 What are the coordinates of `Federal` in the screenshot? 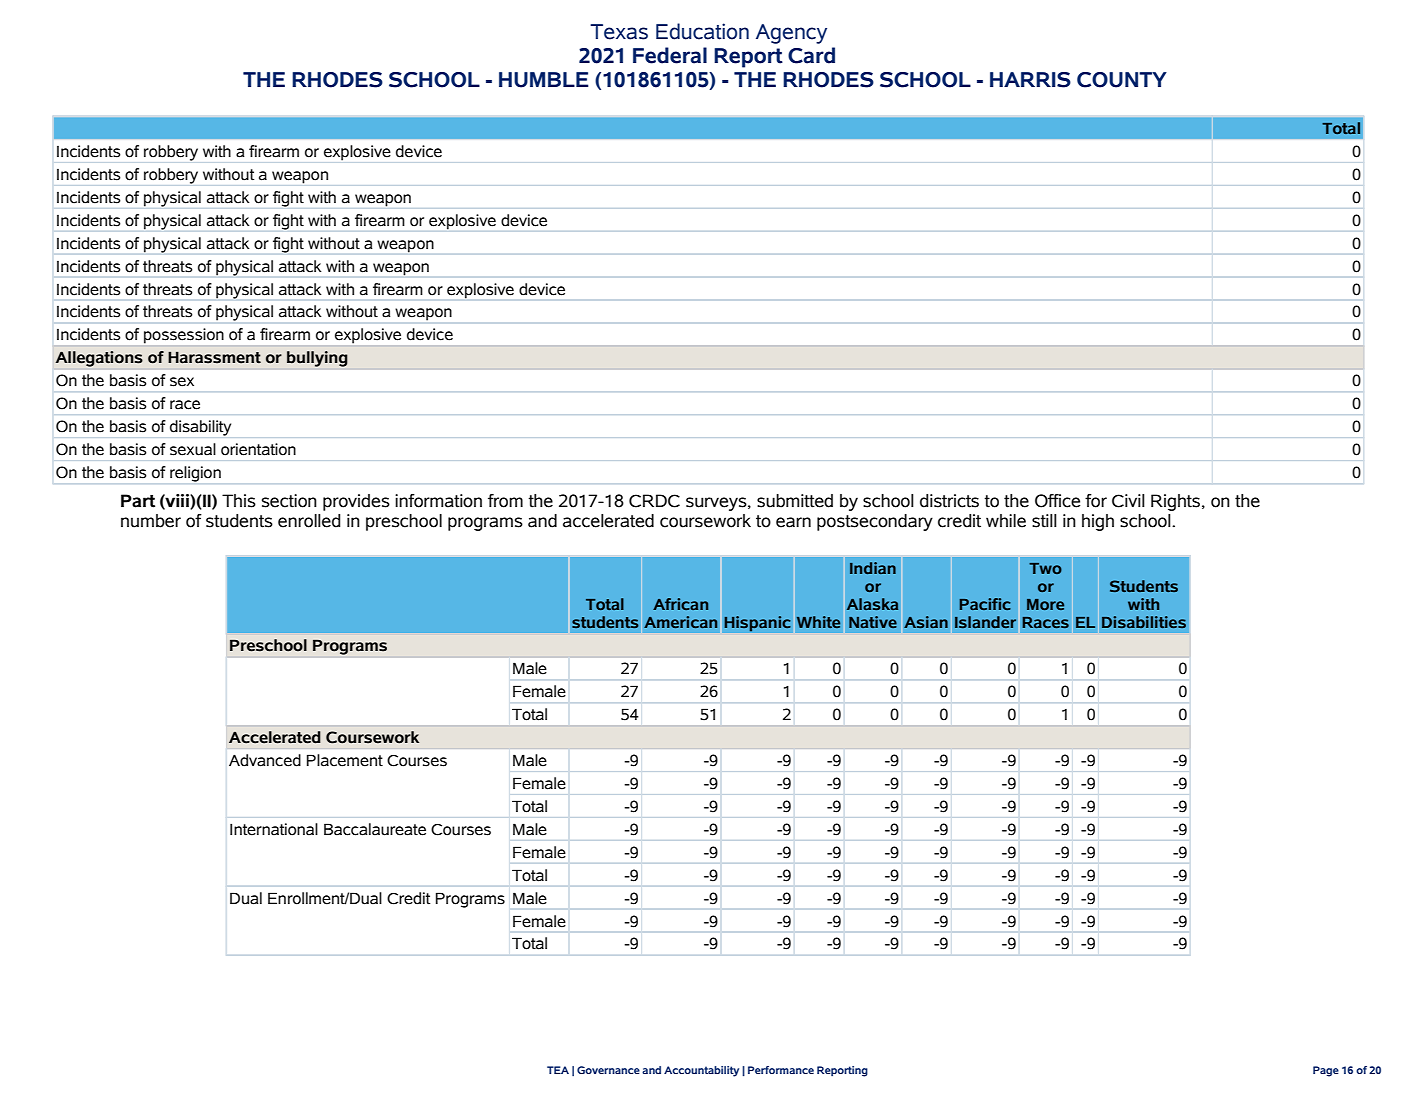 It's located at (670, 55).
